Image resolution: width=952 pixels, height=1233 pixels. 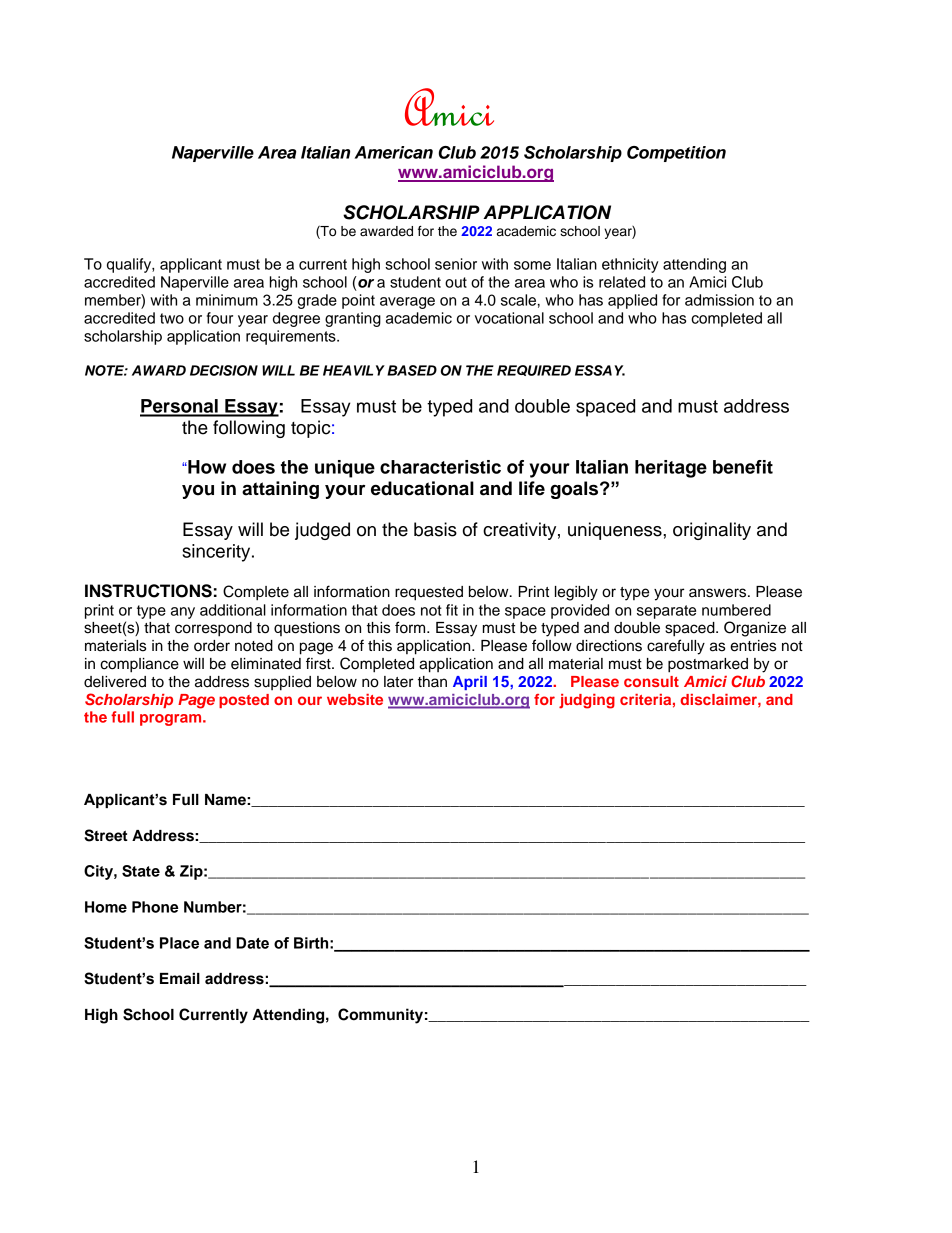 I want to click on minimum, so click(x=227, y=300).
